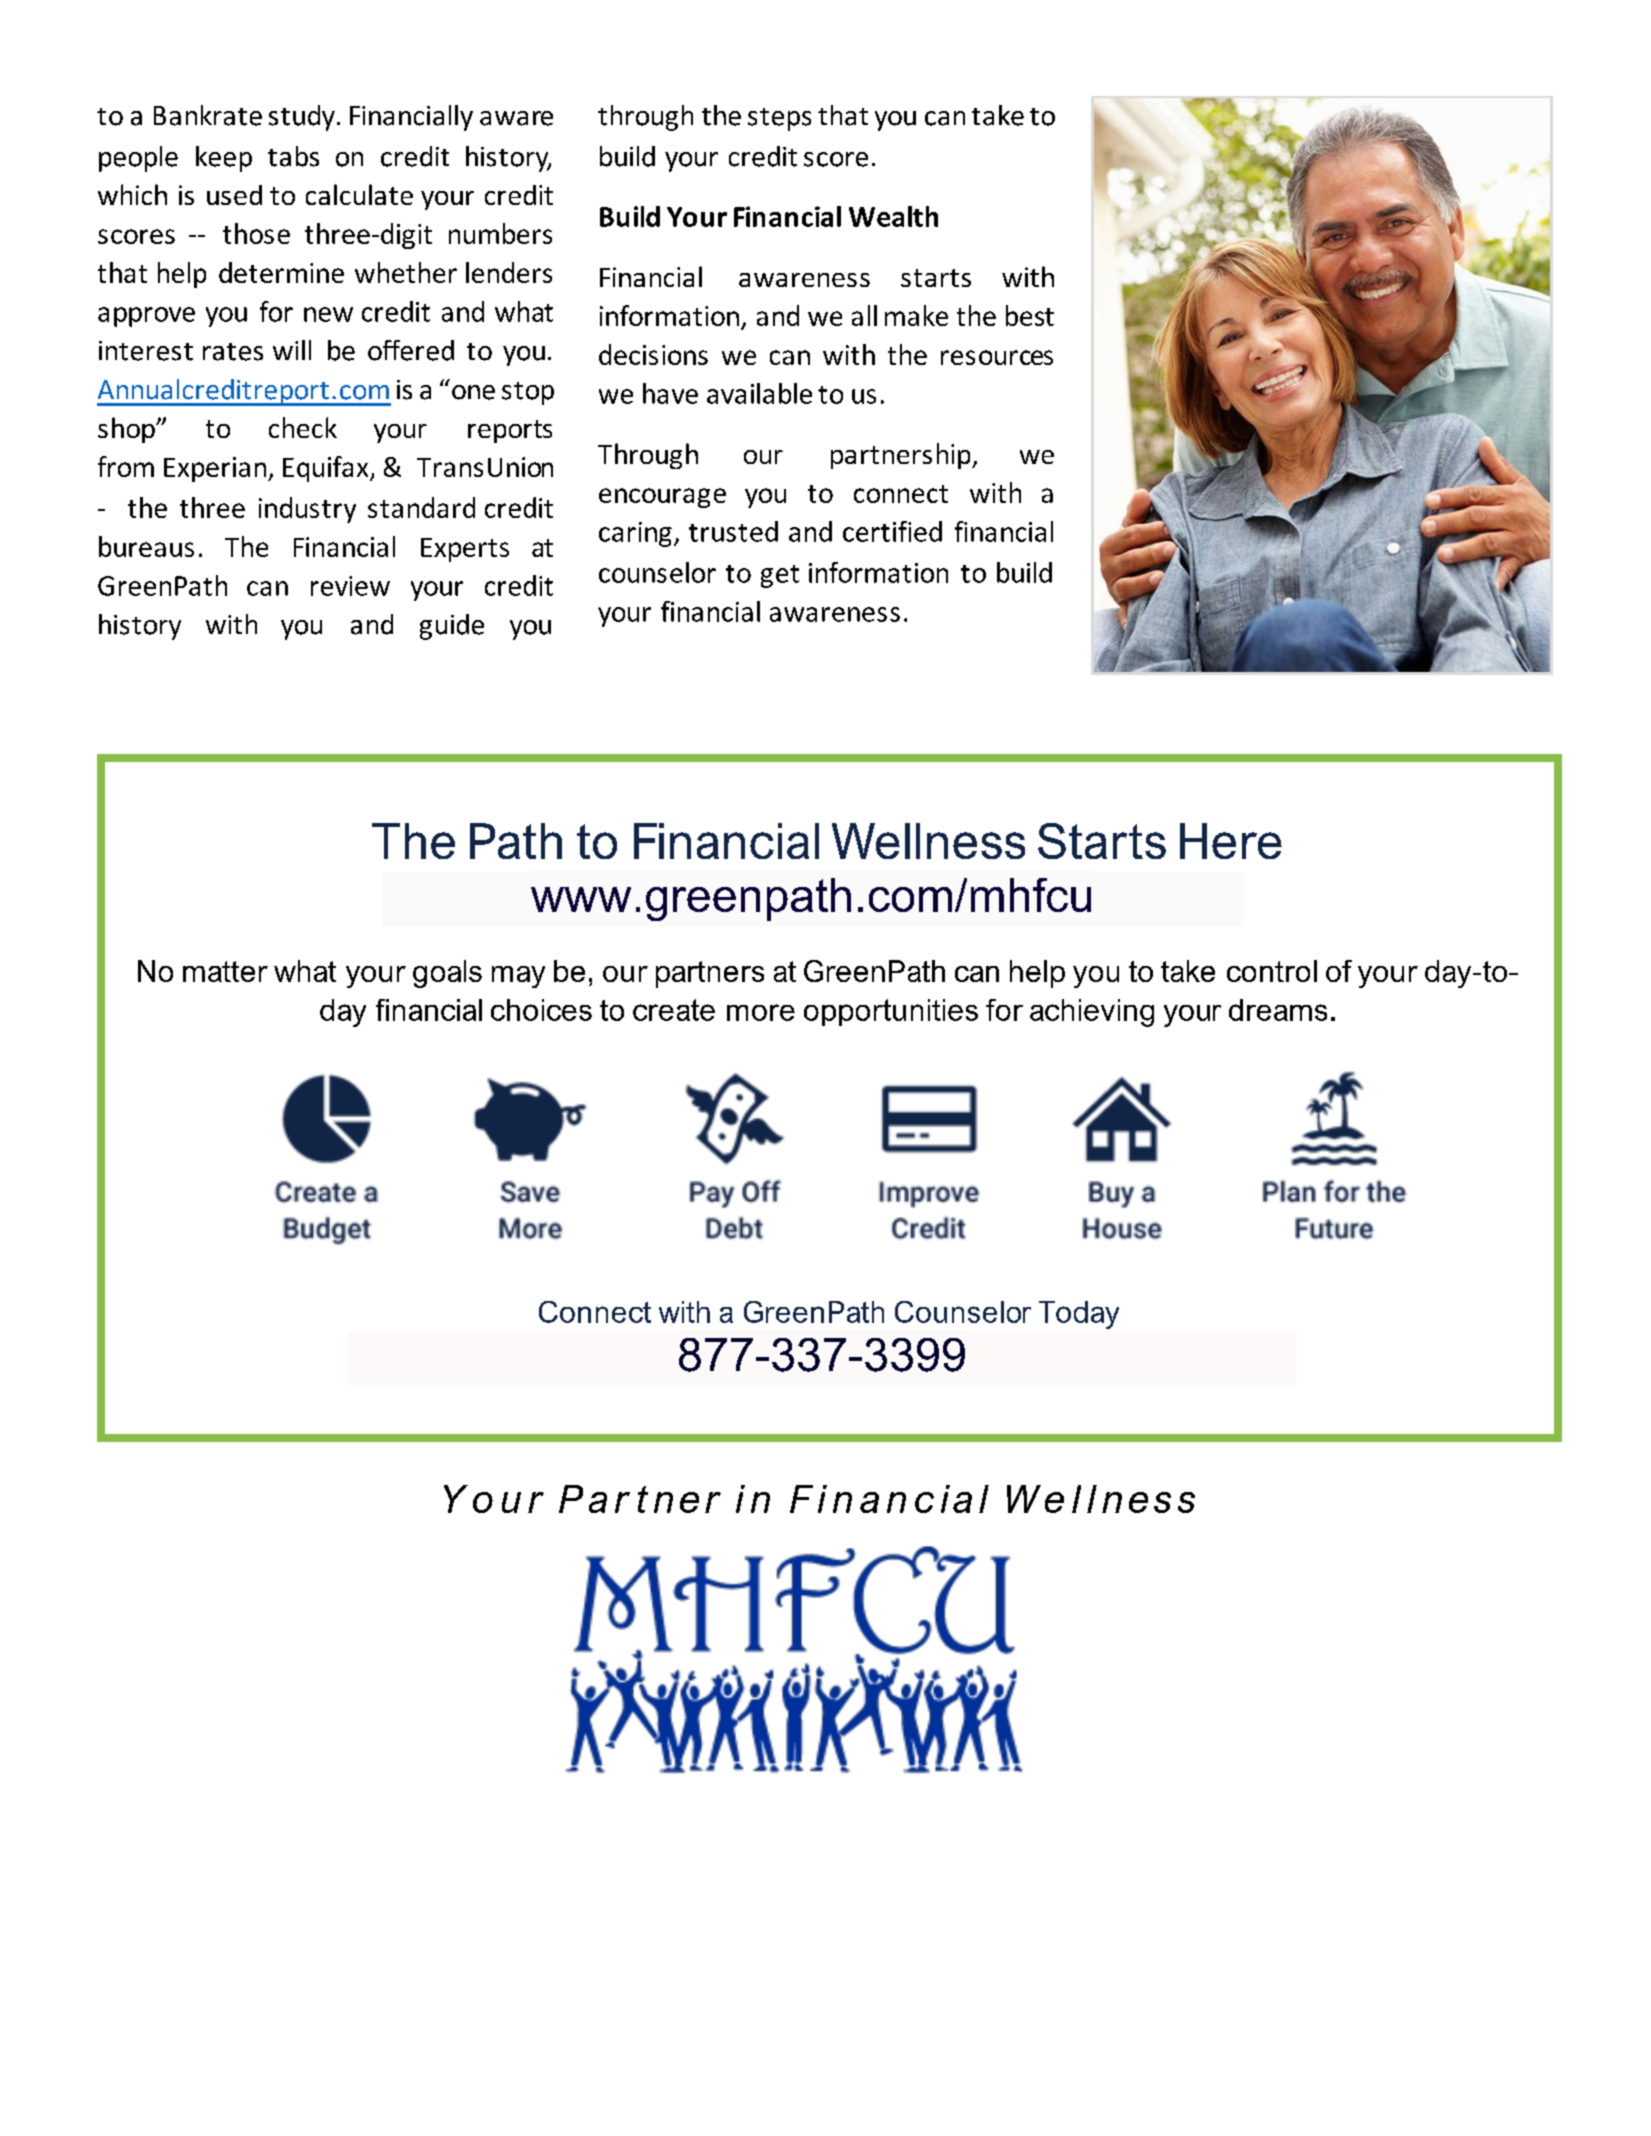  Describe the element at coordinates (518, 977) in the screenshot. I see `may` at that location.
